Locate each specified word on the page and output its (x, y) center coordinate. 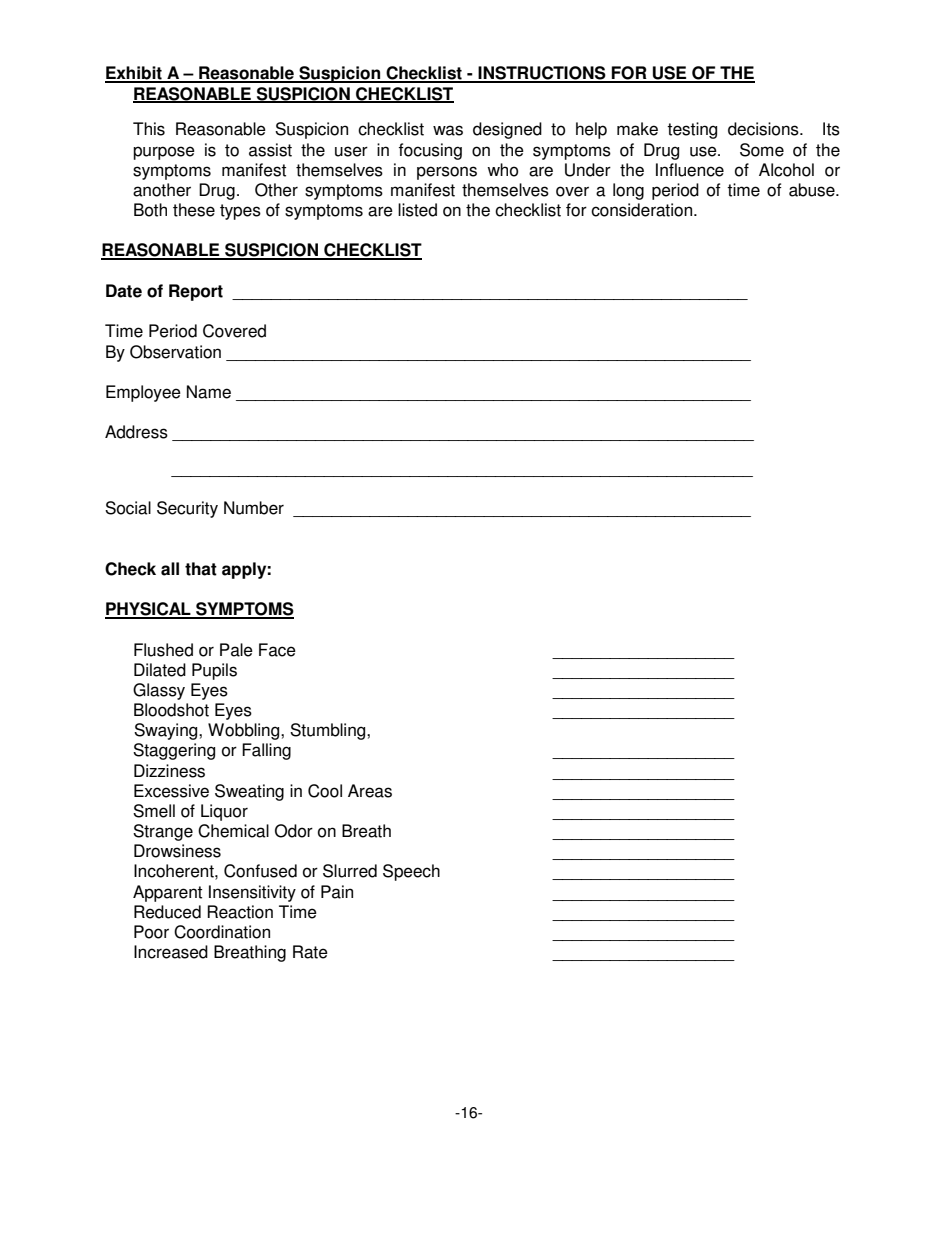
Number (254, 508)
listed (417, 210)
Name (209, 392)
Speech (411, 872)
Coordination (222, 932)
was (448, 130)
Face (277, 650)
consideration (643, 210)
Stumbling (329, 731)
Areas (370, 791)
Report (196, 292)
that (201, 569)
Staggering (174, 751)
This (149, 129)
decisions (764, 129)
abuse (813, 190)
